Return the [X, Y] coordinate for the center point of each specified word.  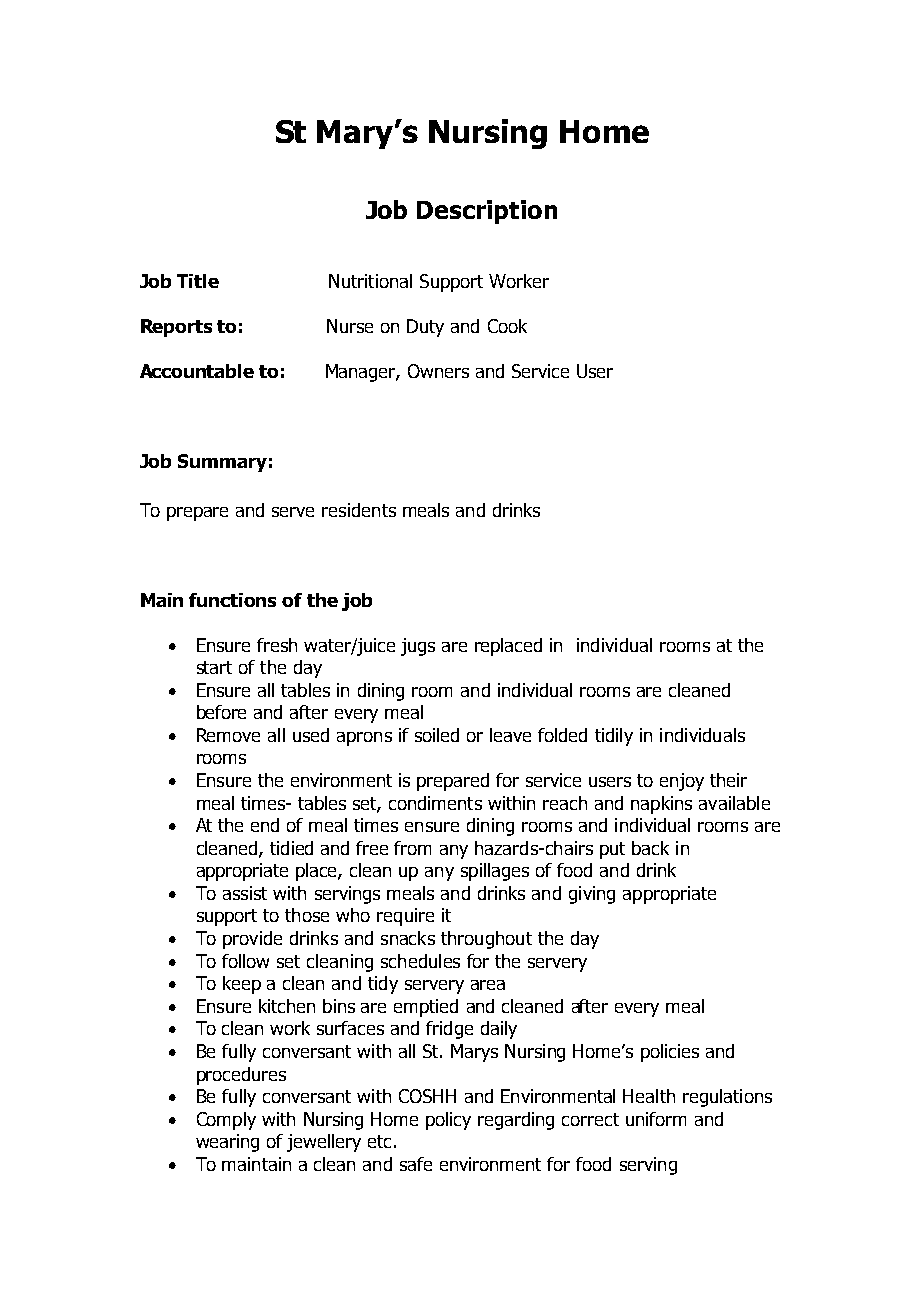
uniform [656, 1119]
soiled [437, 735]
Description [487, 212]
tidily [614, 737]
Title [198, 281]
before [221, 712]
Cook [507, 326]
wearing [227, 1143]
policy [448, 1121]
